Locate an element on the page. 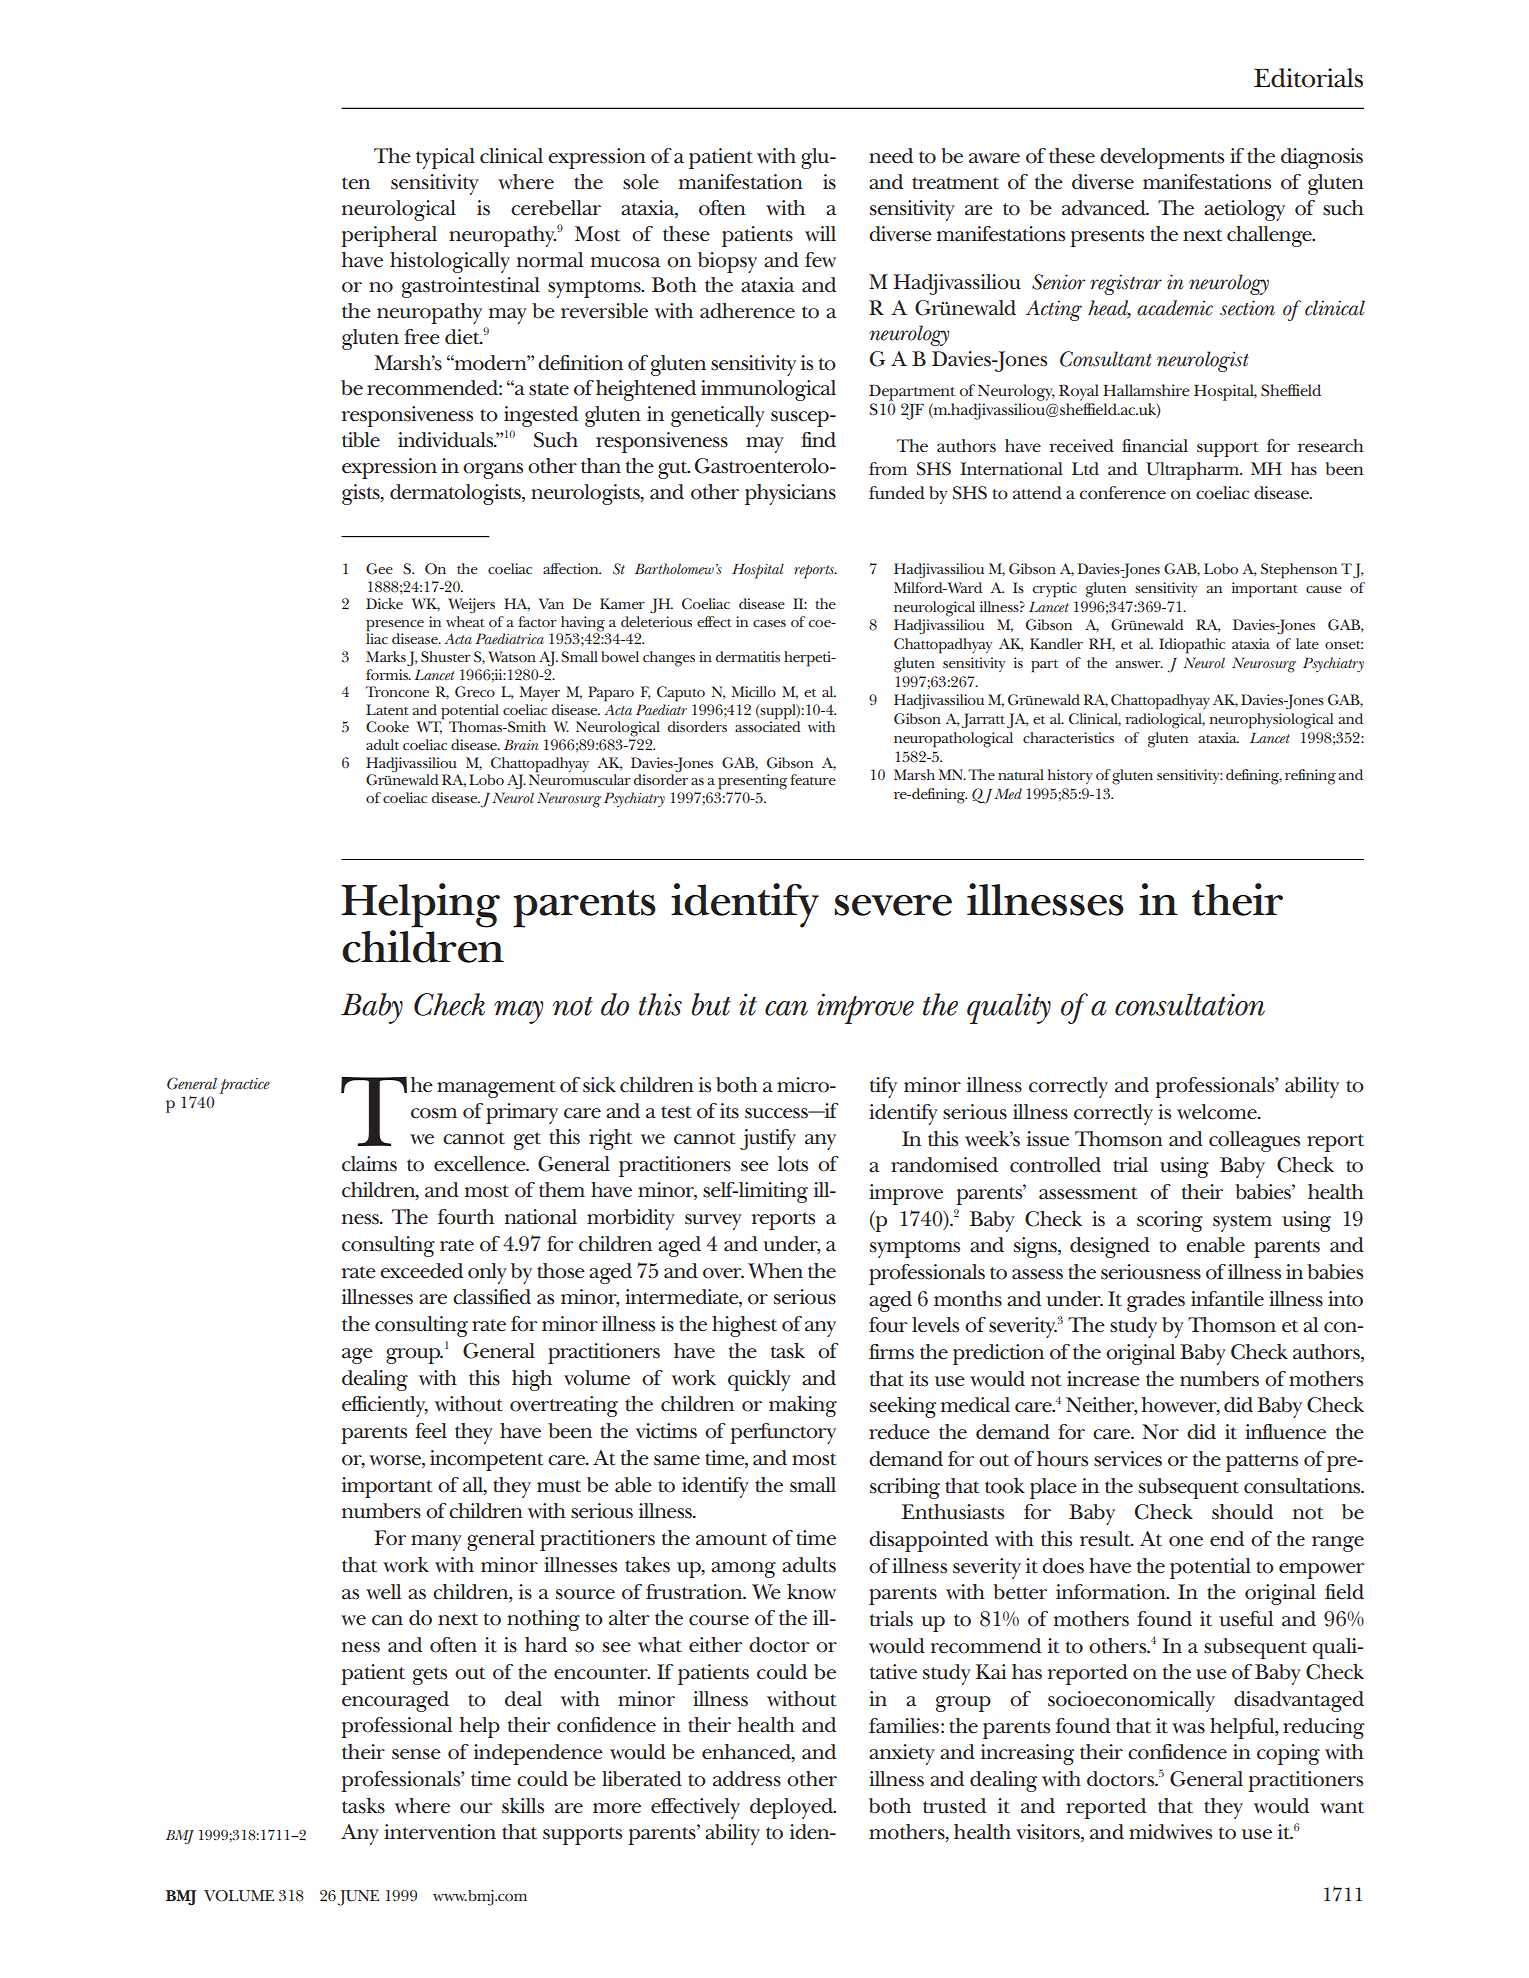  Cooke is located at coordinates (387, 727).
